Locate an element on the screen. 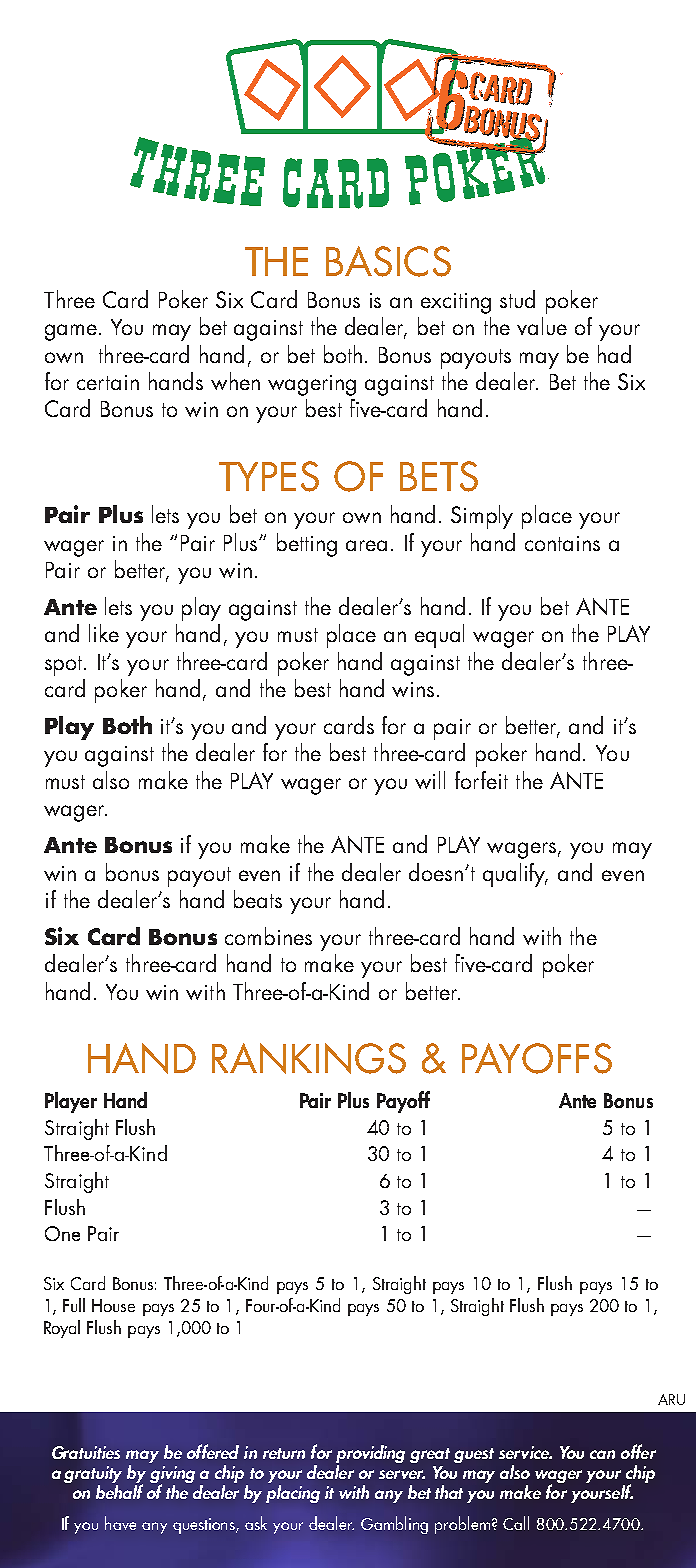 The width and height of the screenshot is (696, 1568). behalf is located at coordinates (119, 1490).
